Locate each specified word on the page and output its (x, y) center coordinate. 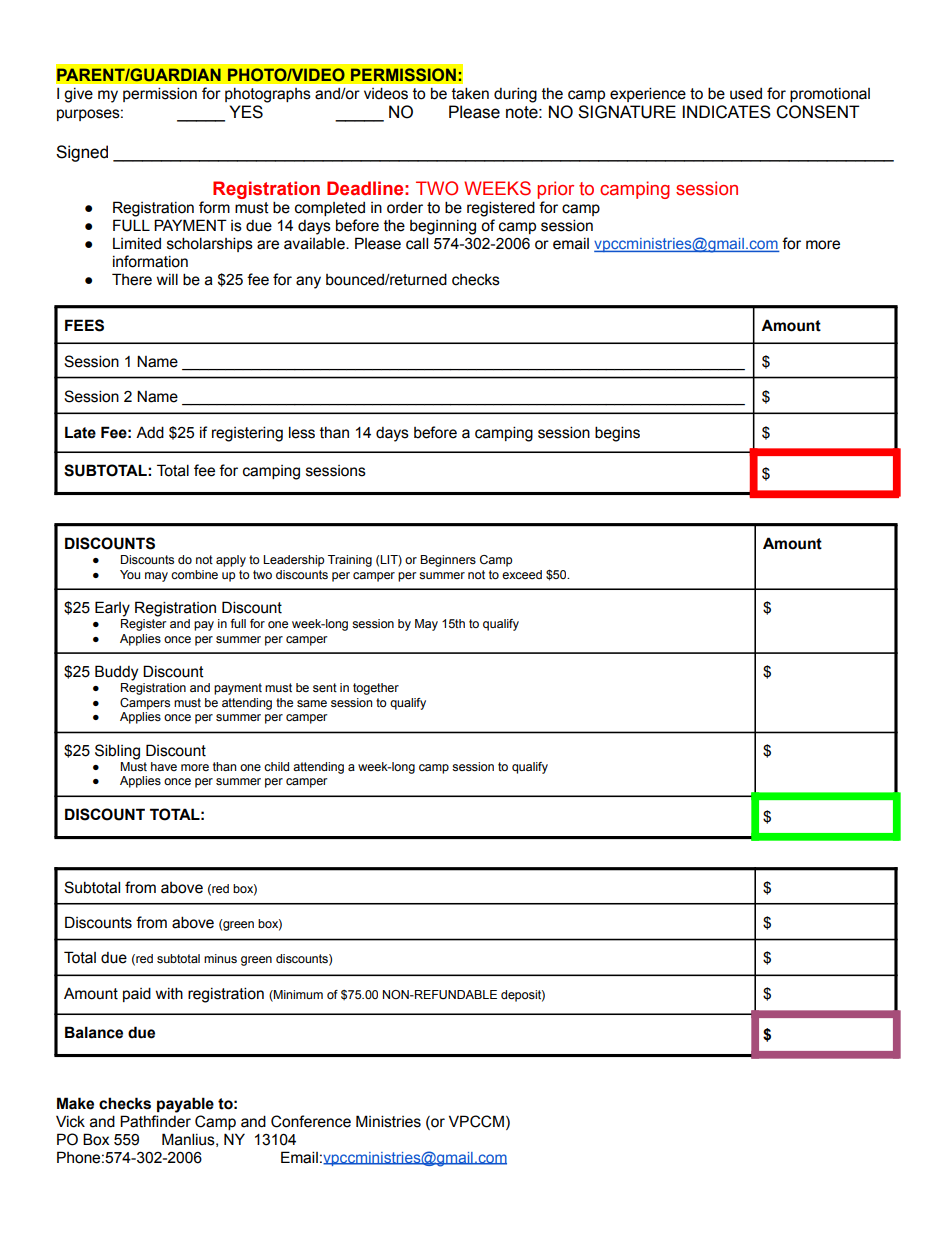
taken (470, 93)
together (376, 689)
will (167, 279)
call (417, 243)
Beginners (448, 561)
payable (185, 1105)
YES (246, 112)
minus (220, 958)
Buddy (116, 673)
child (276, 766)
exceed (522, 574)
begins (617, 434)
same (312, 703)
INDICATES (727, 112)
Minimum (297, 995)
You (130, 574)
